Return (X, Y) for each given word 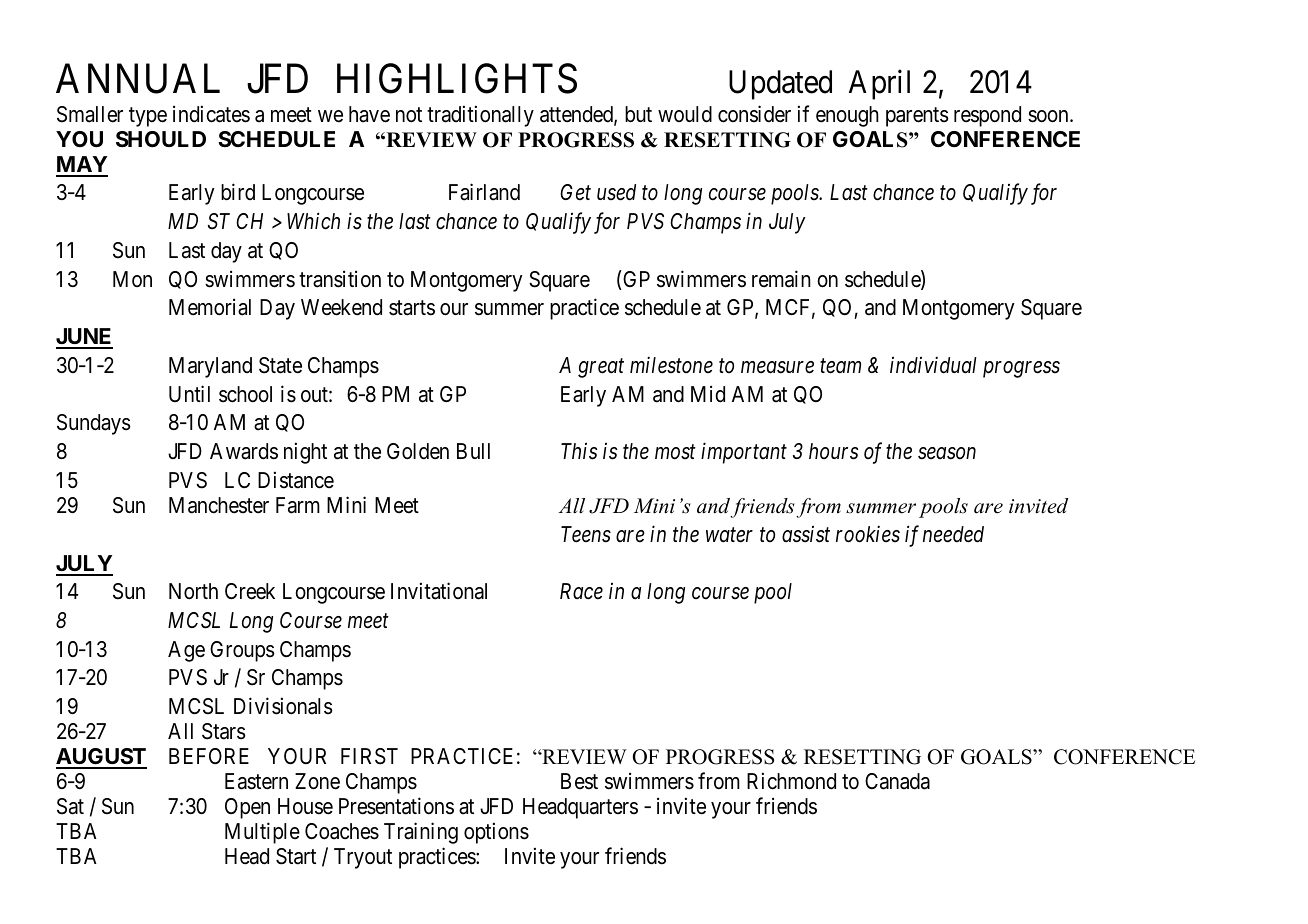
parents (917, 117)
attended (577, 115)
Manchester (219, 505)
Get (575, 192)
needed (953, 534)
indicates (211, 114)
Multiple (262, 833)
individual (933, 365)
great (601, 368)
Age (186, 651)
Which (313, 221)
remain (781, 279)
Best (579, 781)
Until (189, 393)
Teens (586, 534)
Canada (897, 781)
